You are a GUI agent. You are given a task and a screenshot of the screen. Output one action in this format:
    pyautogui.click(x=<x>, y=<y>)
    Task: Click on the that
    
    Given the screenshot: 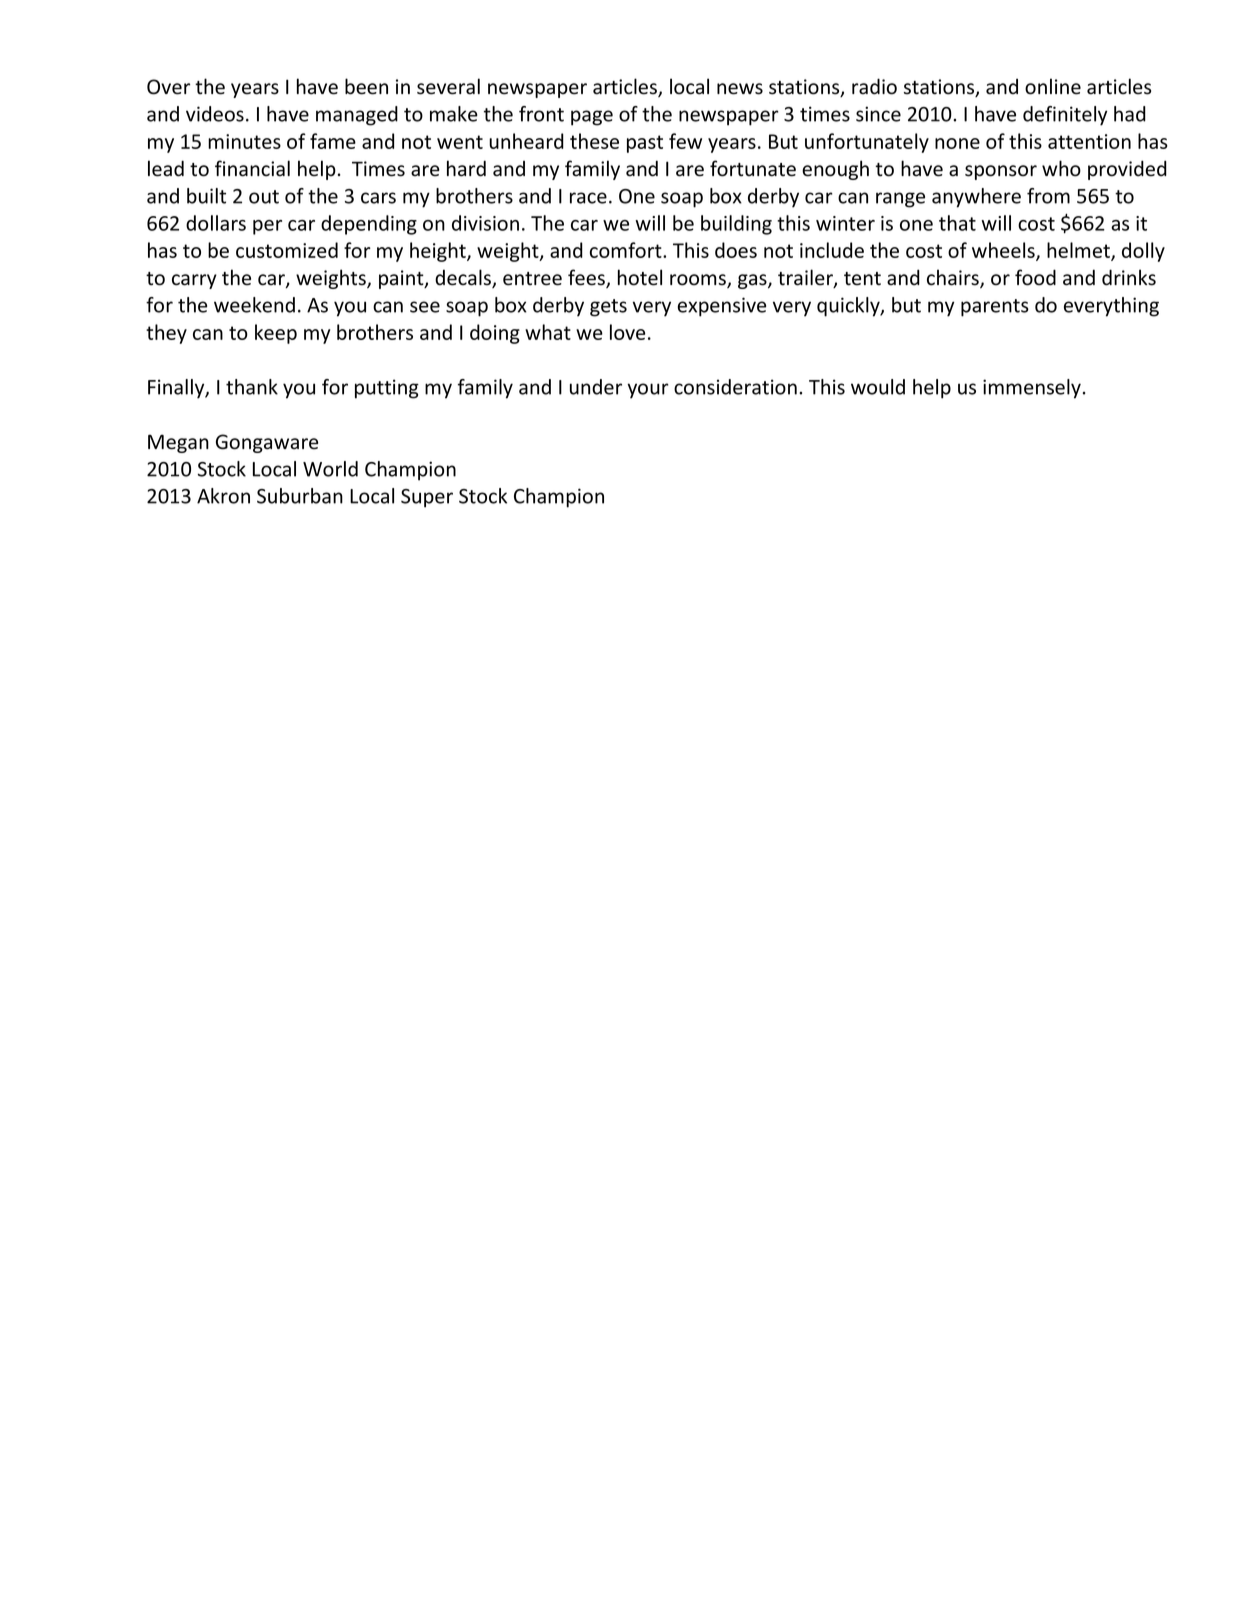 What is the action you would take?
    pyautogui.click(x=957, y=223)
